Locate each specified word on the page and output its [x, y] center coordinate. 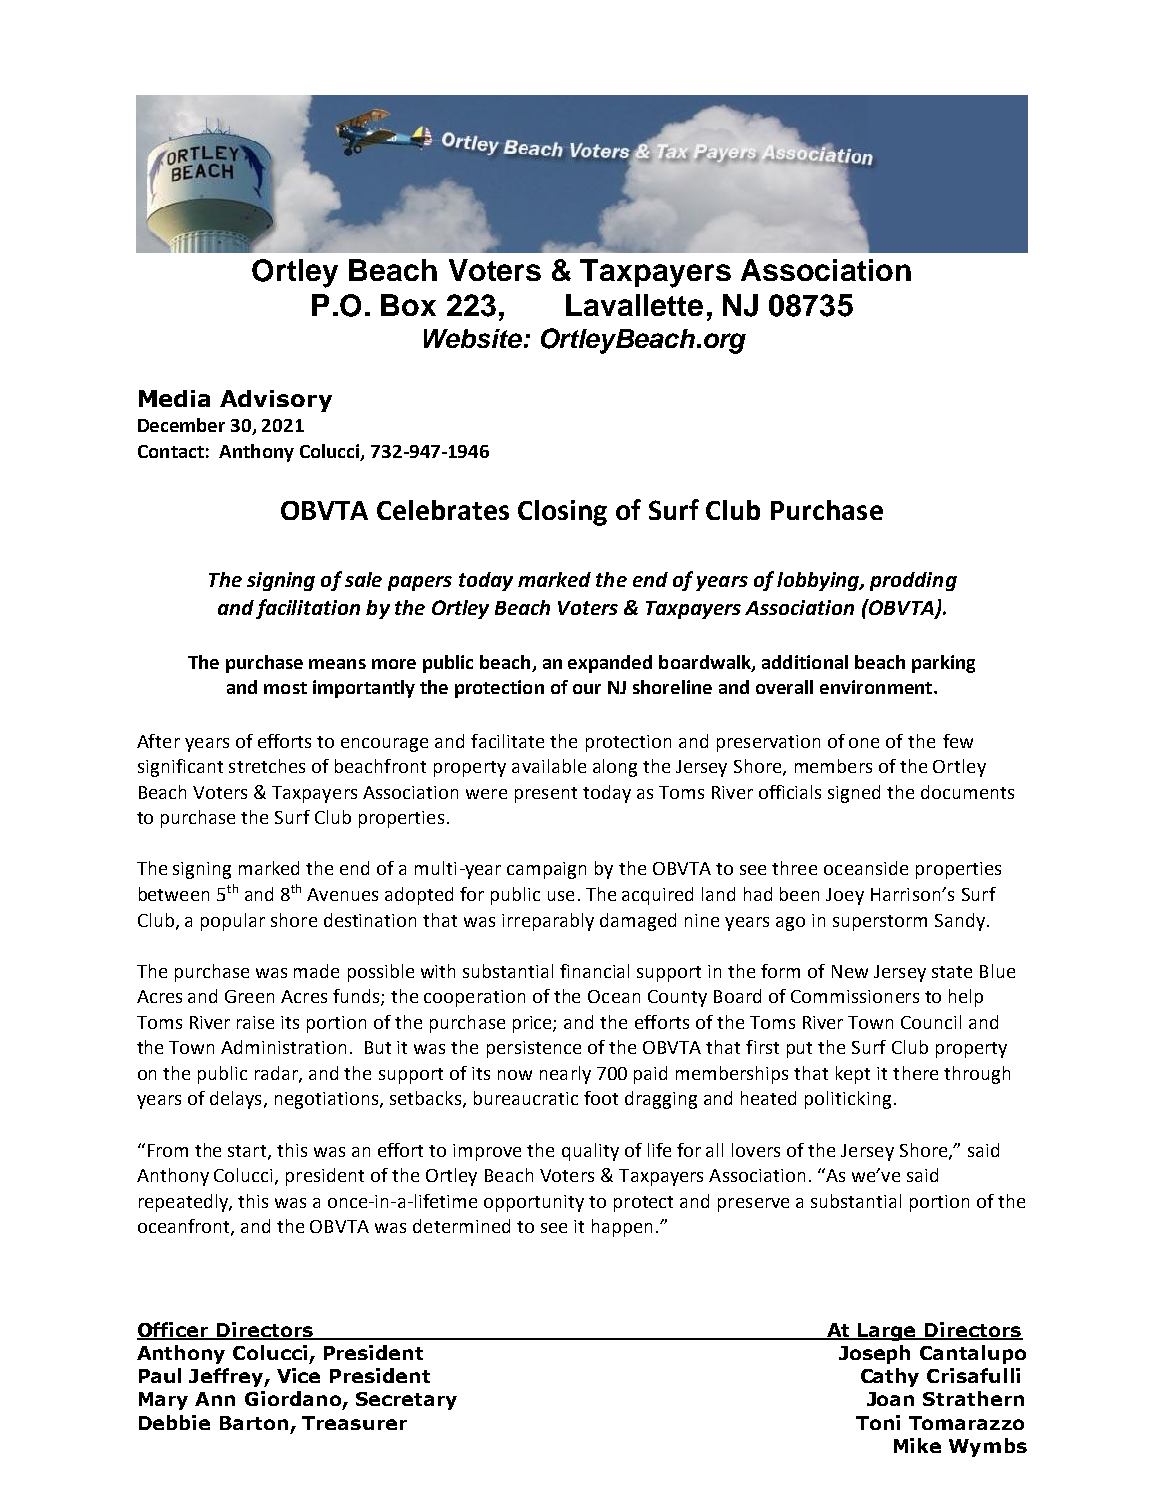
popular [233, 922]
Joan [890, 1399]
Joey [845, 896]
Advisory [276, 401]
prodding [913, 581]
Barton [254, 1423]
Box [408, 305]
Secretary [406, 1401]
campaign [546, 870]
